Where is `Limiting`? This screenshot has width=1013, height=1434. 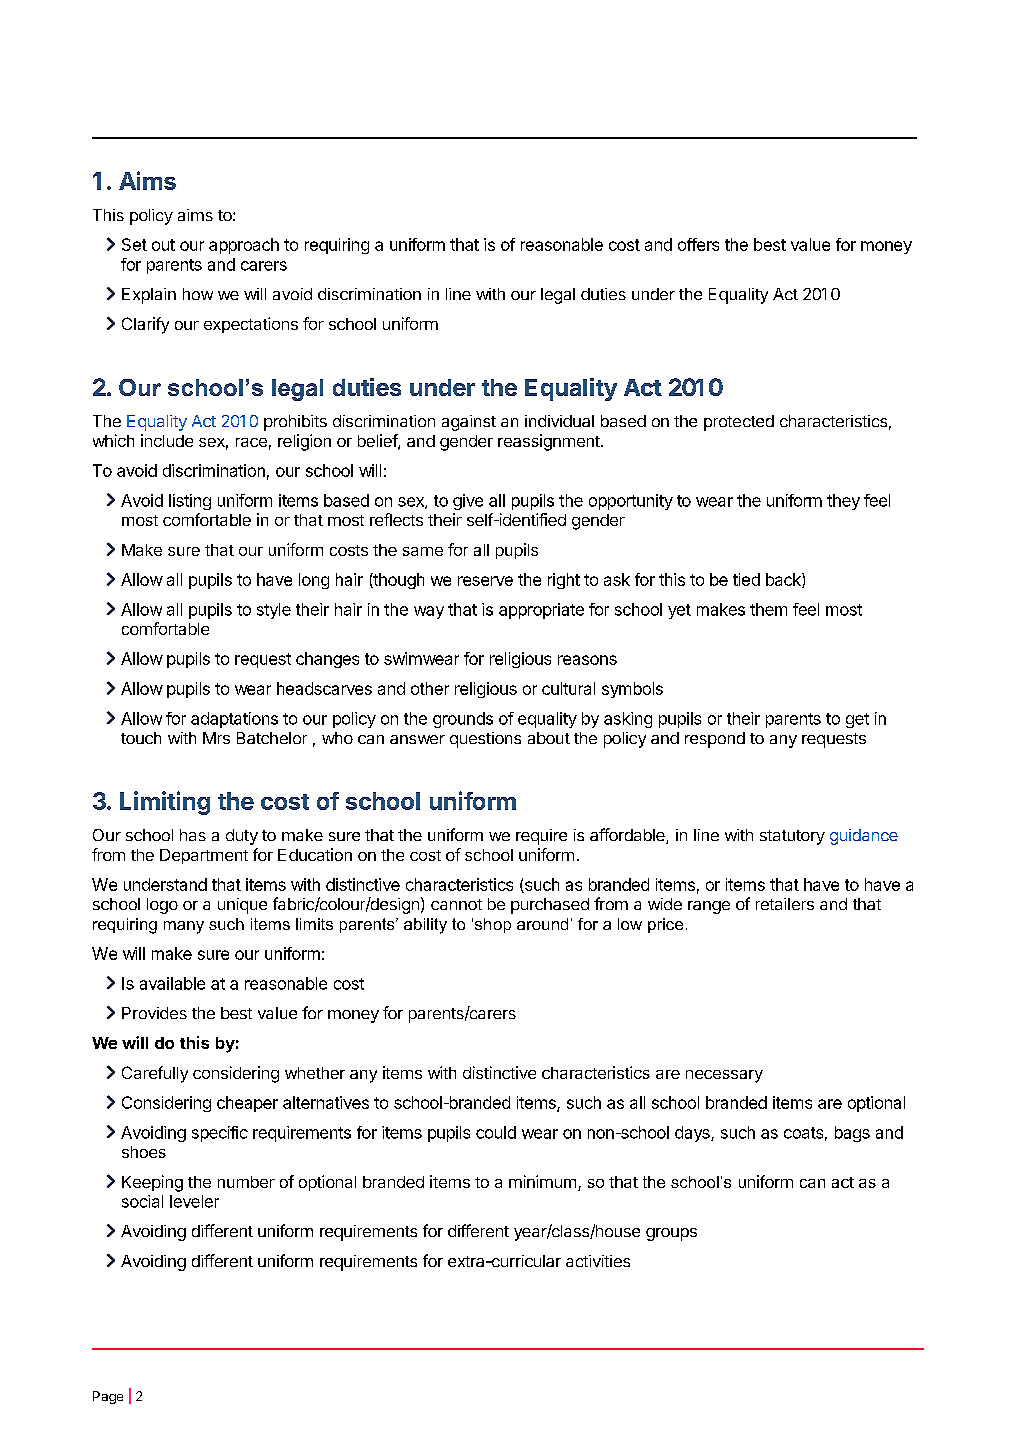
Limiting is located at coordinates (165, 803).
